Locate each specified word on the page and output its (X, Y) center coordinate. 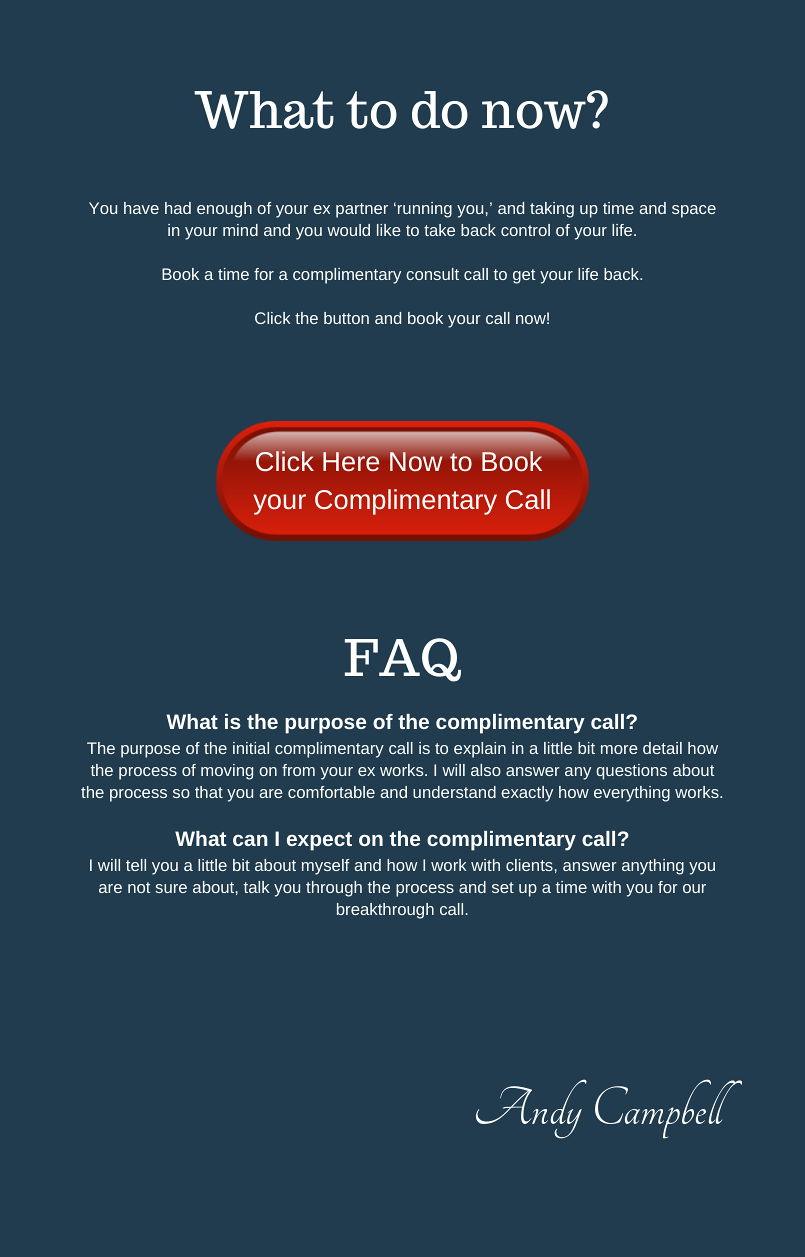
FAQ (403, 660)
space (694, 211)
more (619, 749)
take (439, 230)
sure (171, 888)
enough (224, 210)
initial (251, 748)
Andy (531, 1109)
